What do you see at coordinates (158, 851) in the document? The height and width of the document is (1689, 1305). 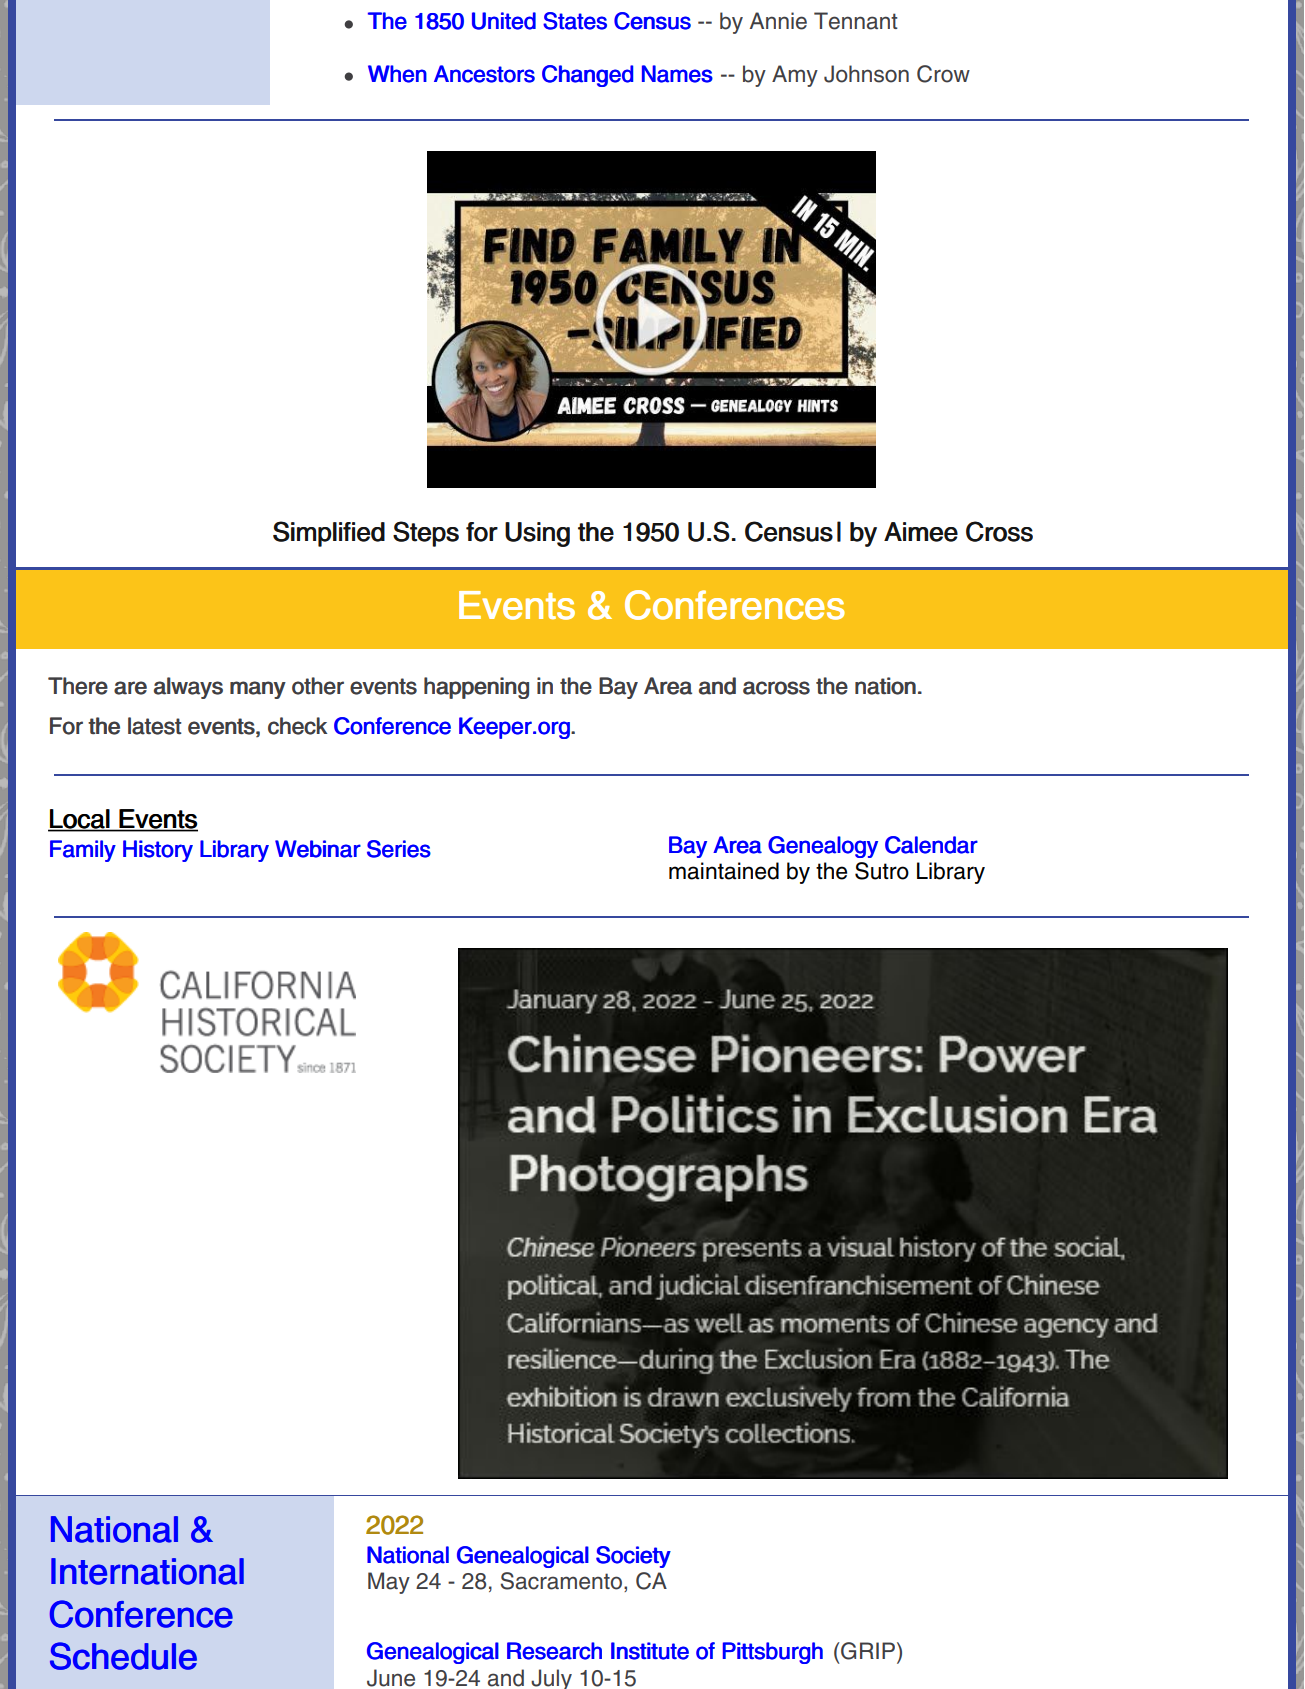 I see `History` at bounding box center [158, 851].
